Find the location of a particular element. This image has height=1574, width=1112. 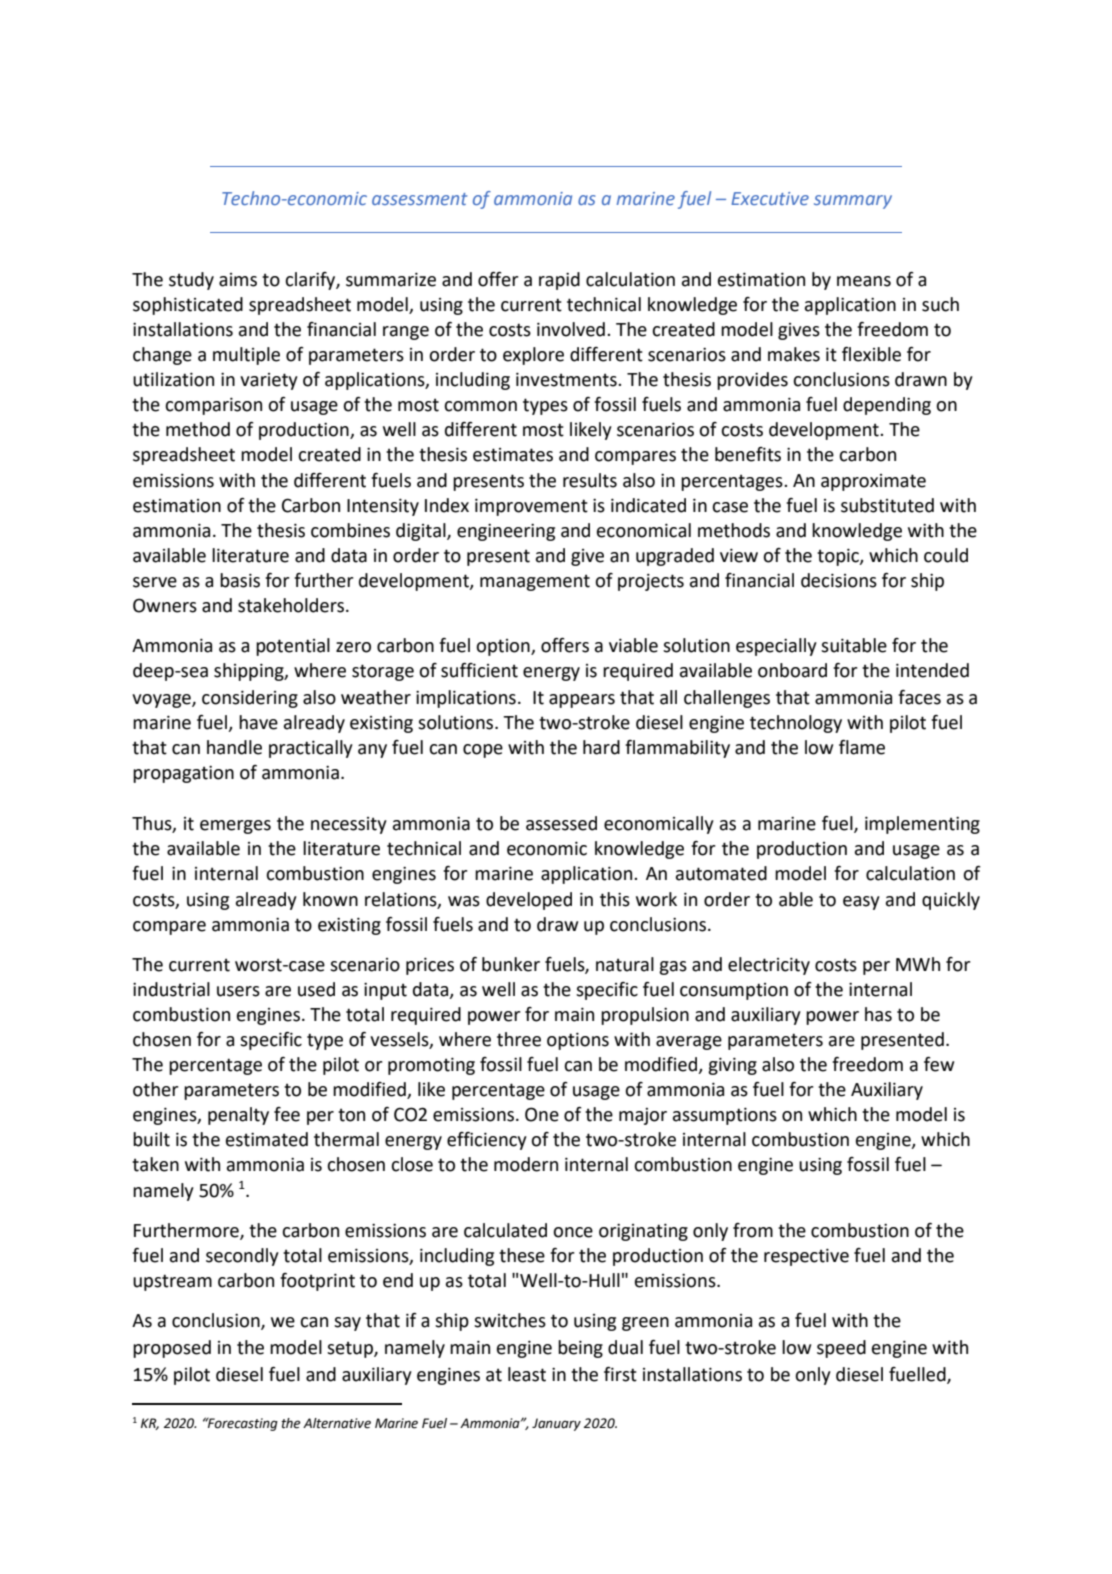

rapid is located at coordinates (559, 281).
